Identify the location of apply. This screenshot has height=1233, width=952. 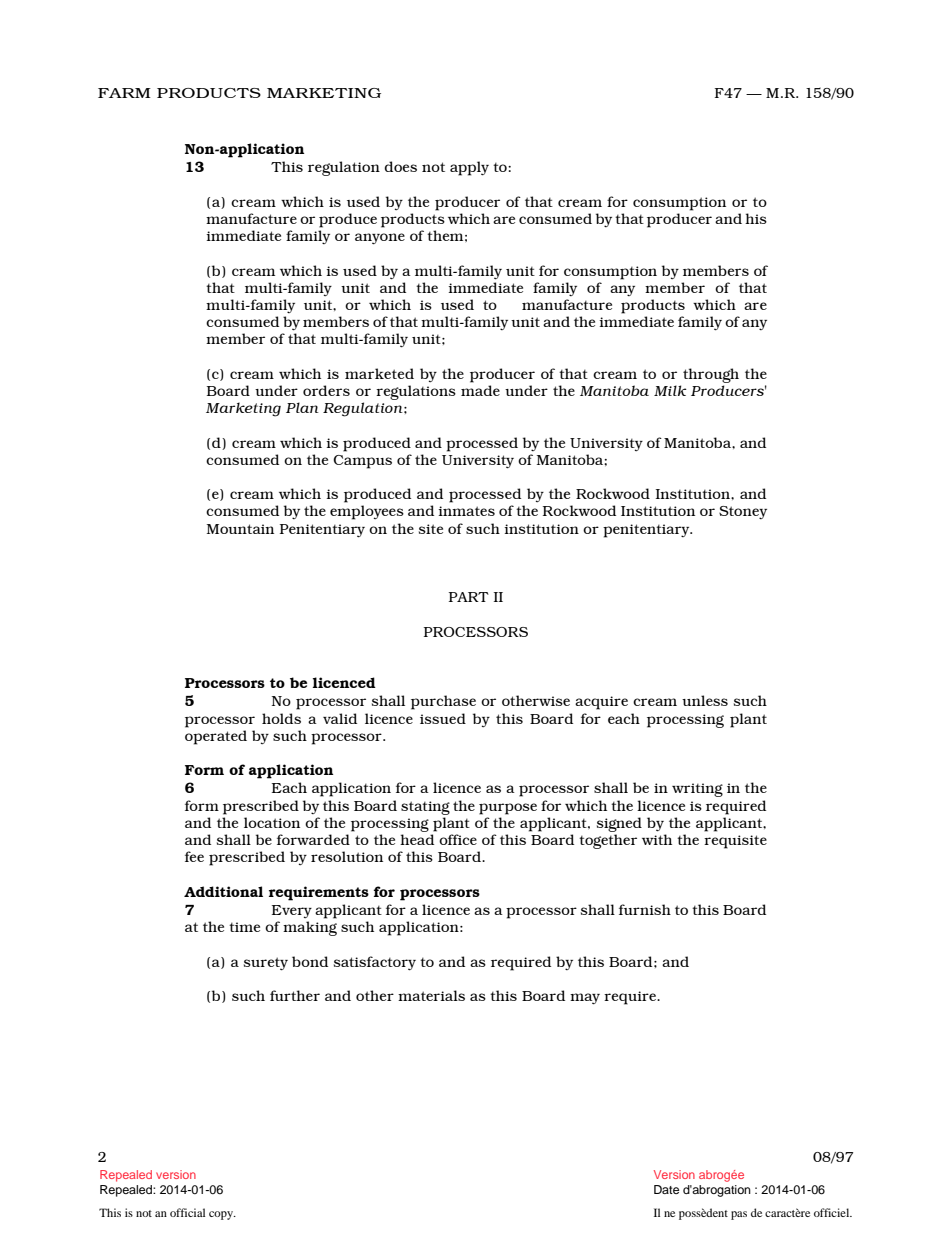
(469, 168).
